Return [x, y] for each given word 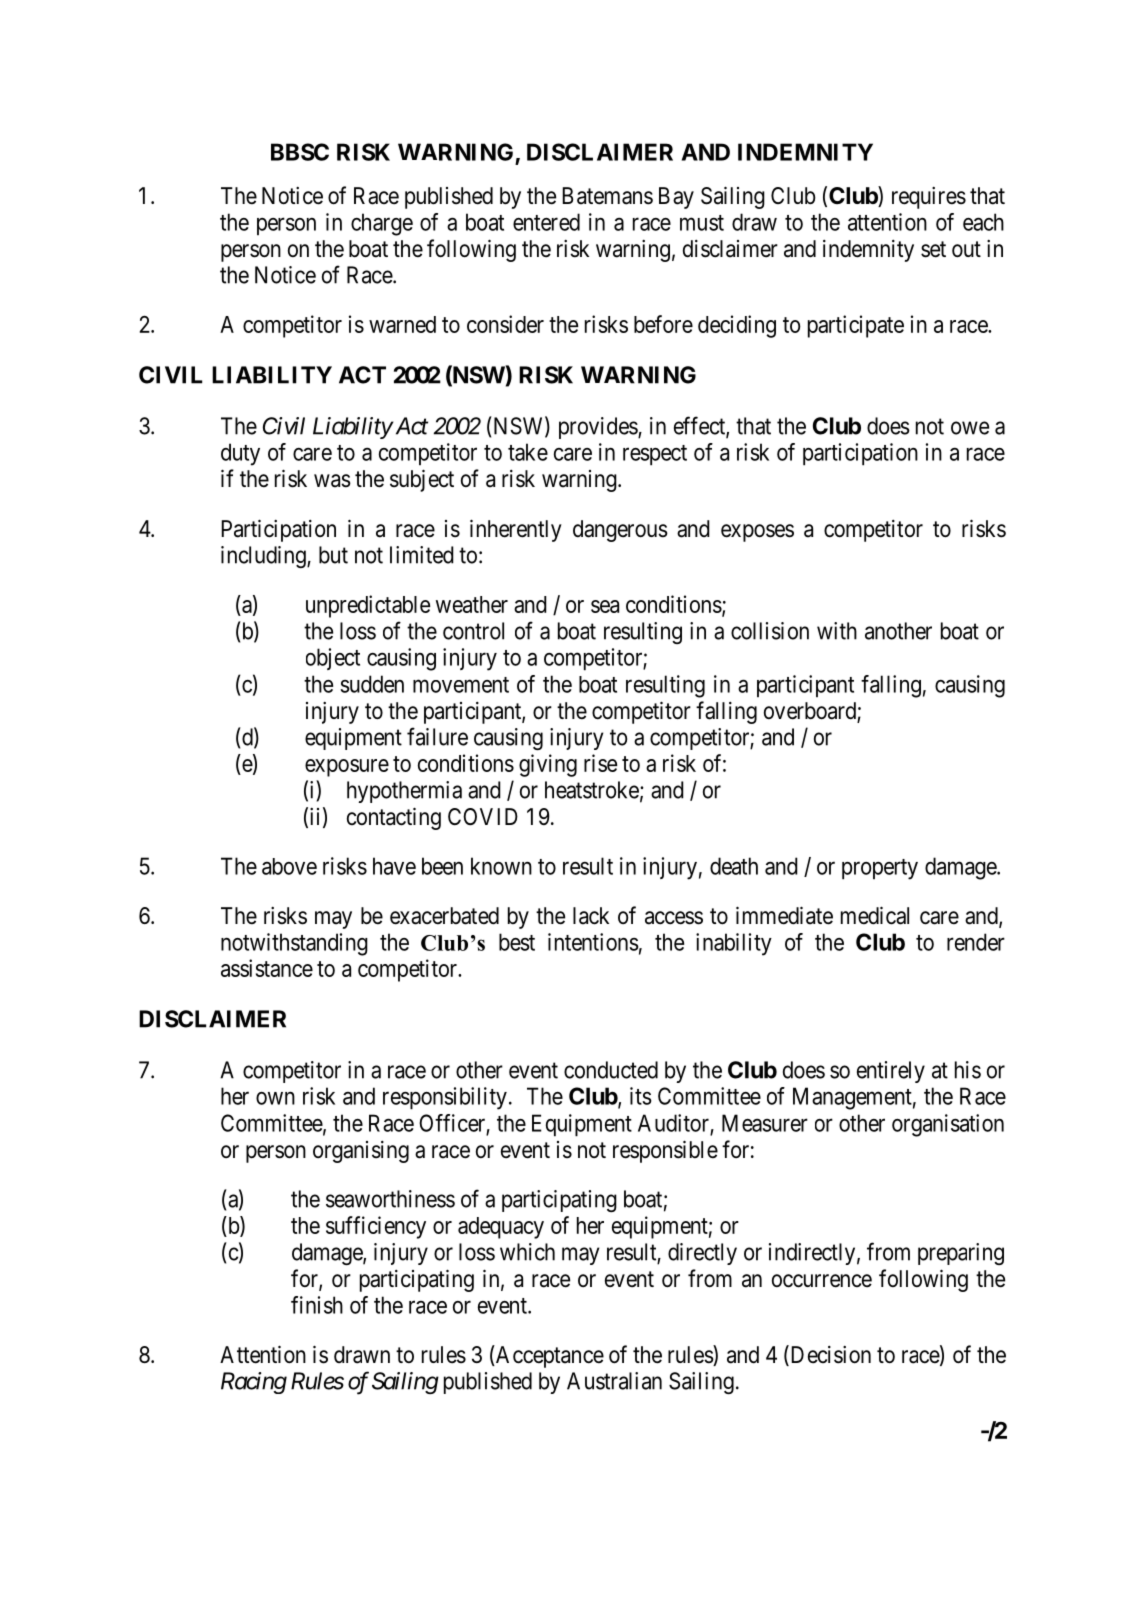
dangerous [620, 531]
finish [317, 1305]
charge [382, 224]
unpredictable [368, 606]
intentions [593, 942]
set [933, 249]
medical [875, 915]
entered [546, 222]
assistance [267, 968]
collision [770, 631]
